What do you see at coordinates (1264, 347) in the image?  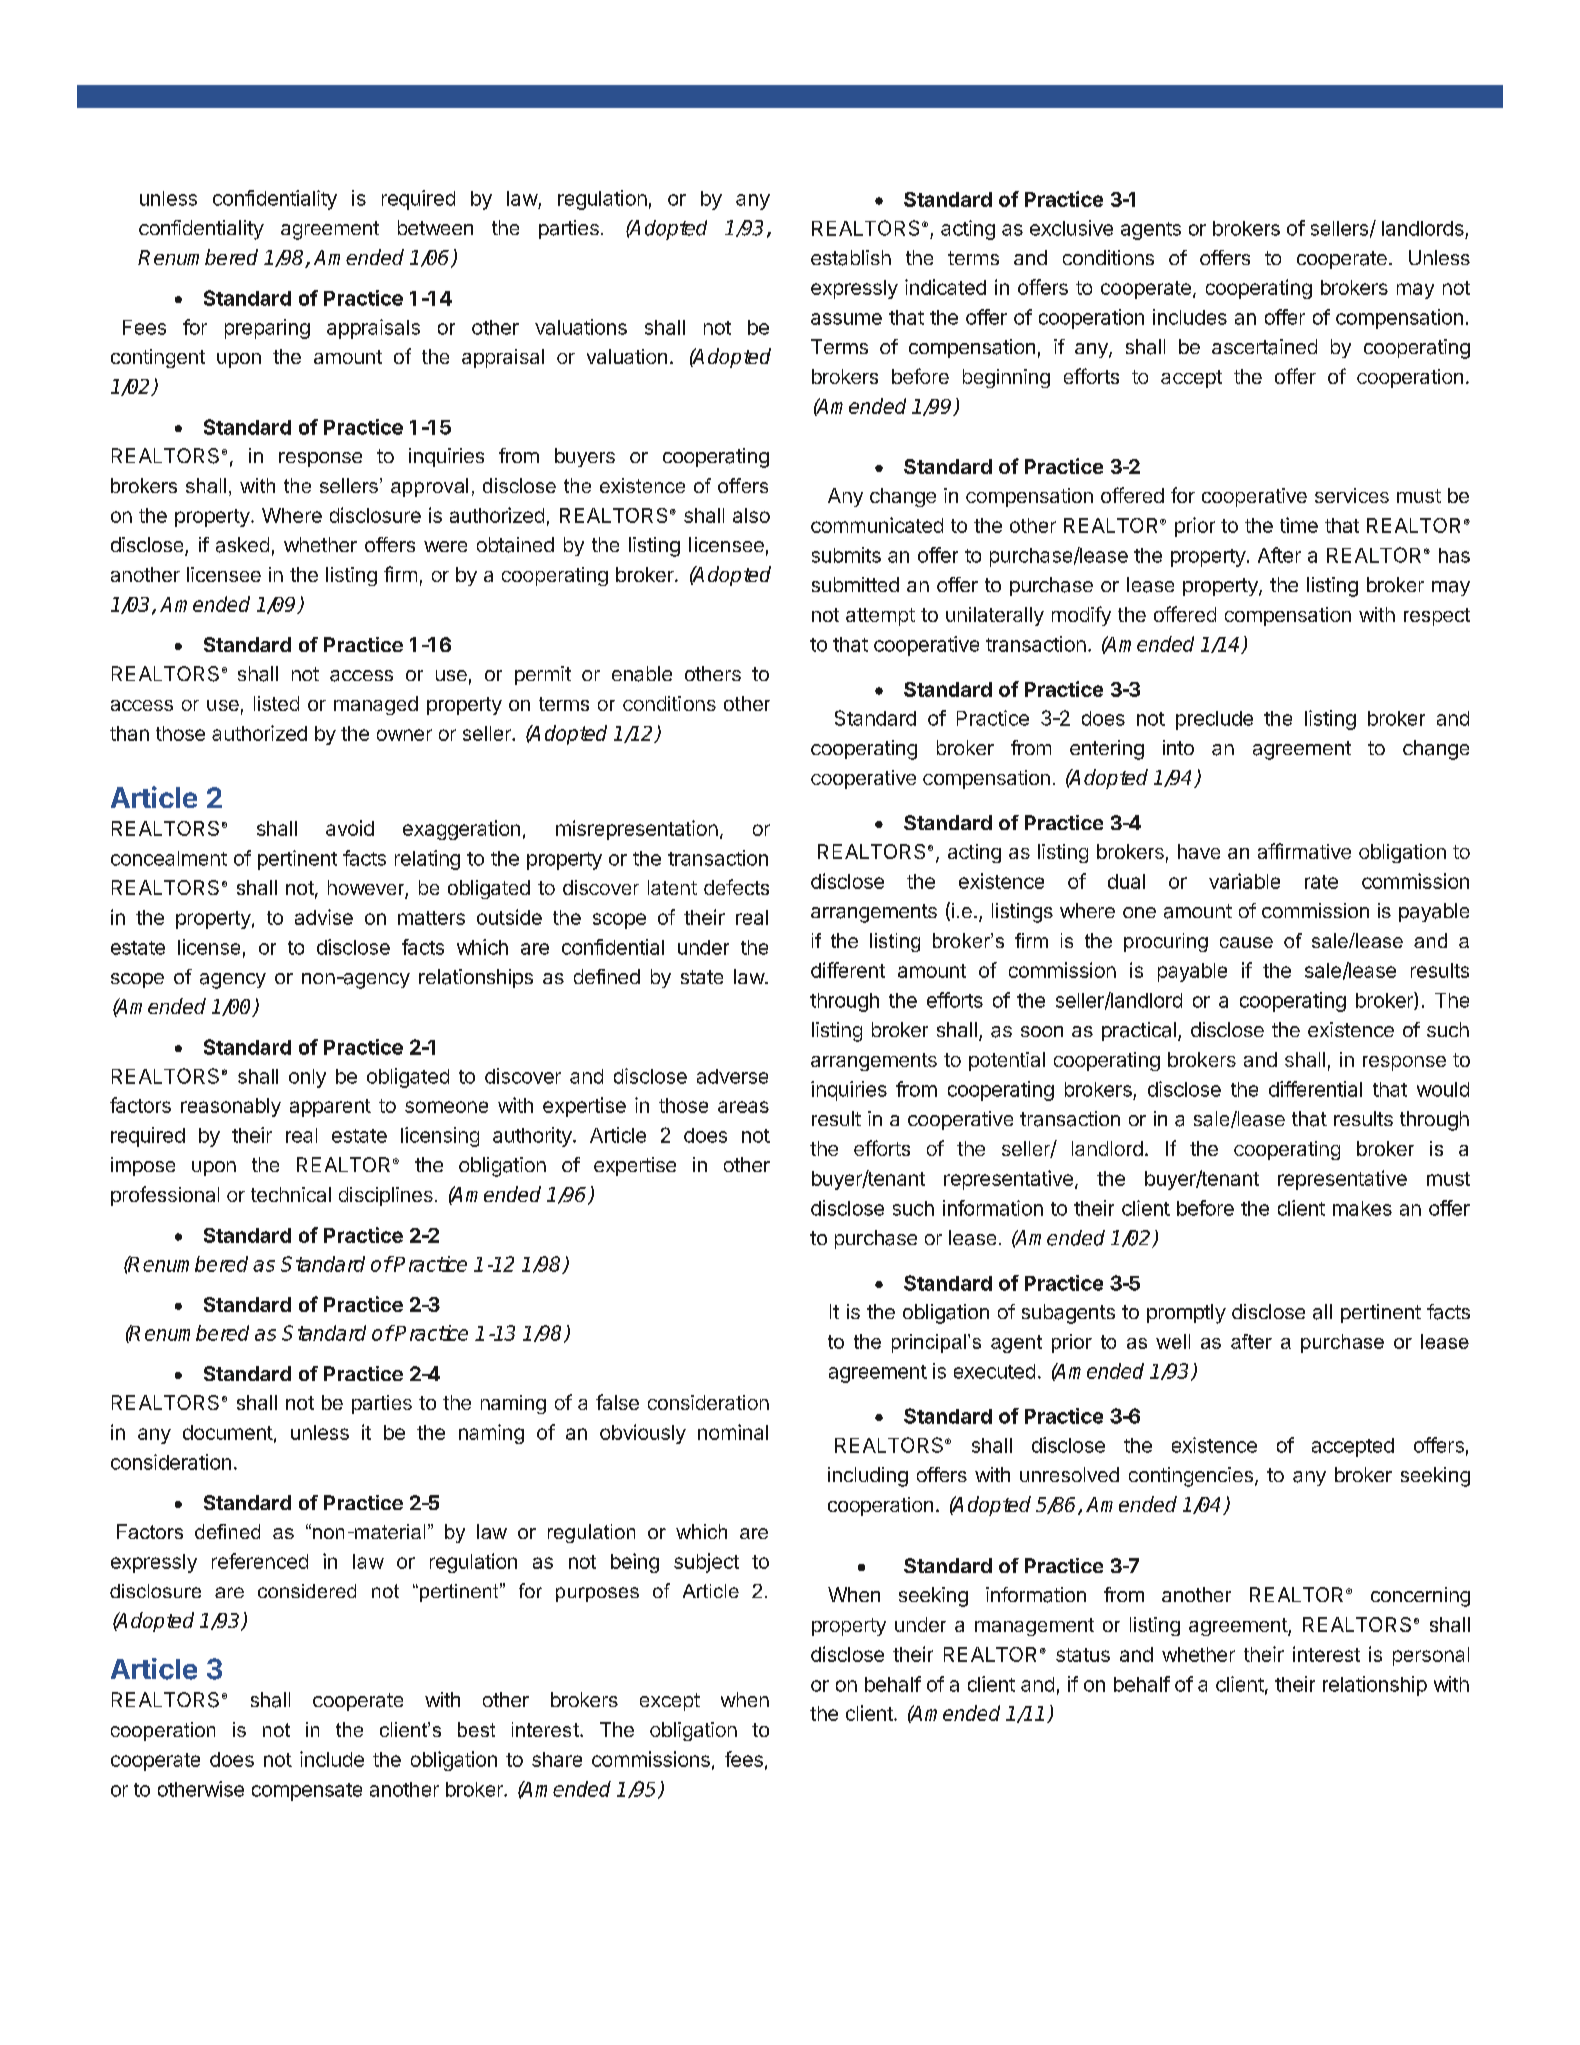 I see `ascertained` at bounding box center [1264, 347].
